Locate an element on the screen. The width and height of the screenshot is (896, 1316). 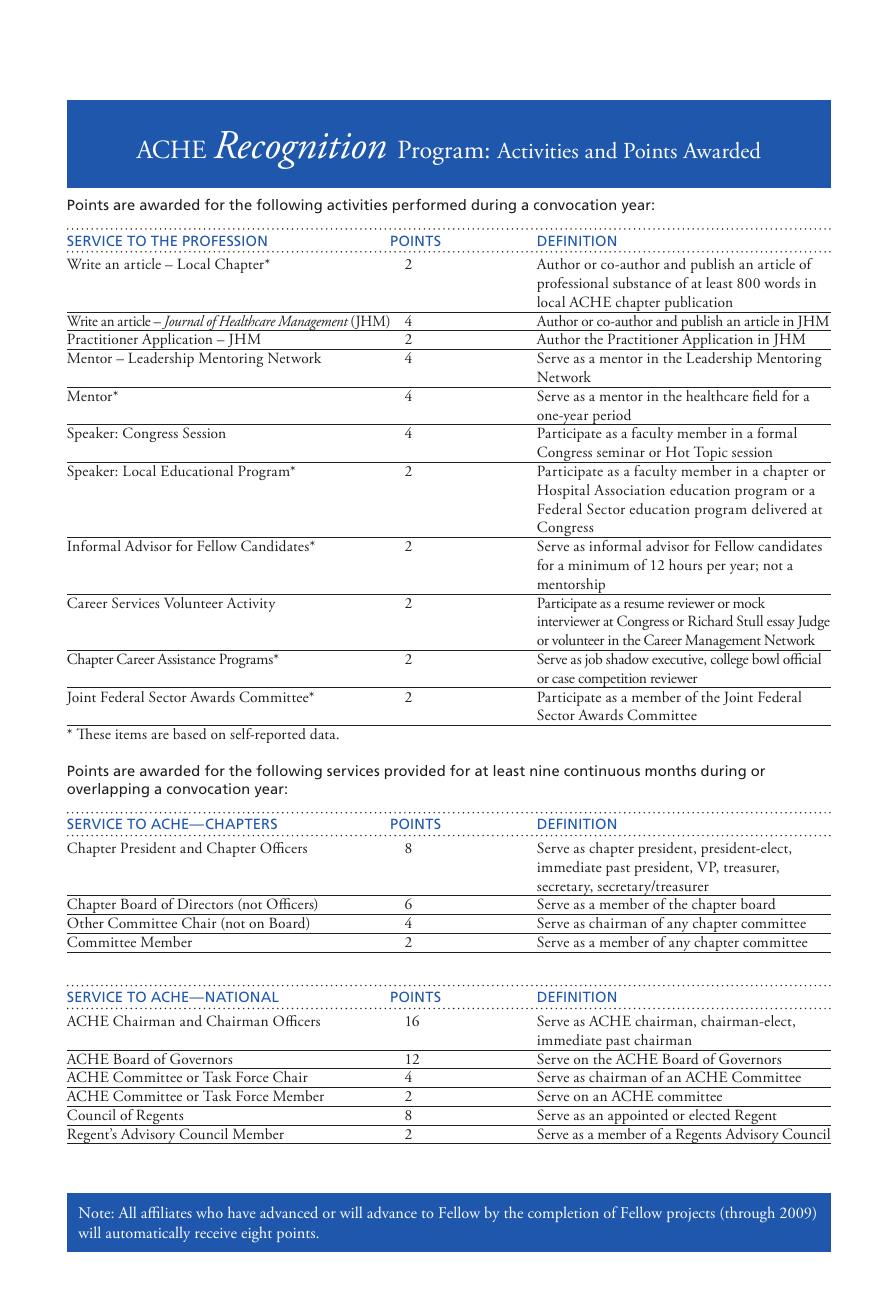
Recognition is located at coordinates (300, 150).
